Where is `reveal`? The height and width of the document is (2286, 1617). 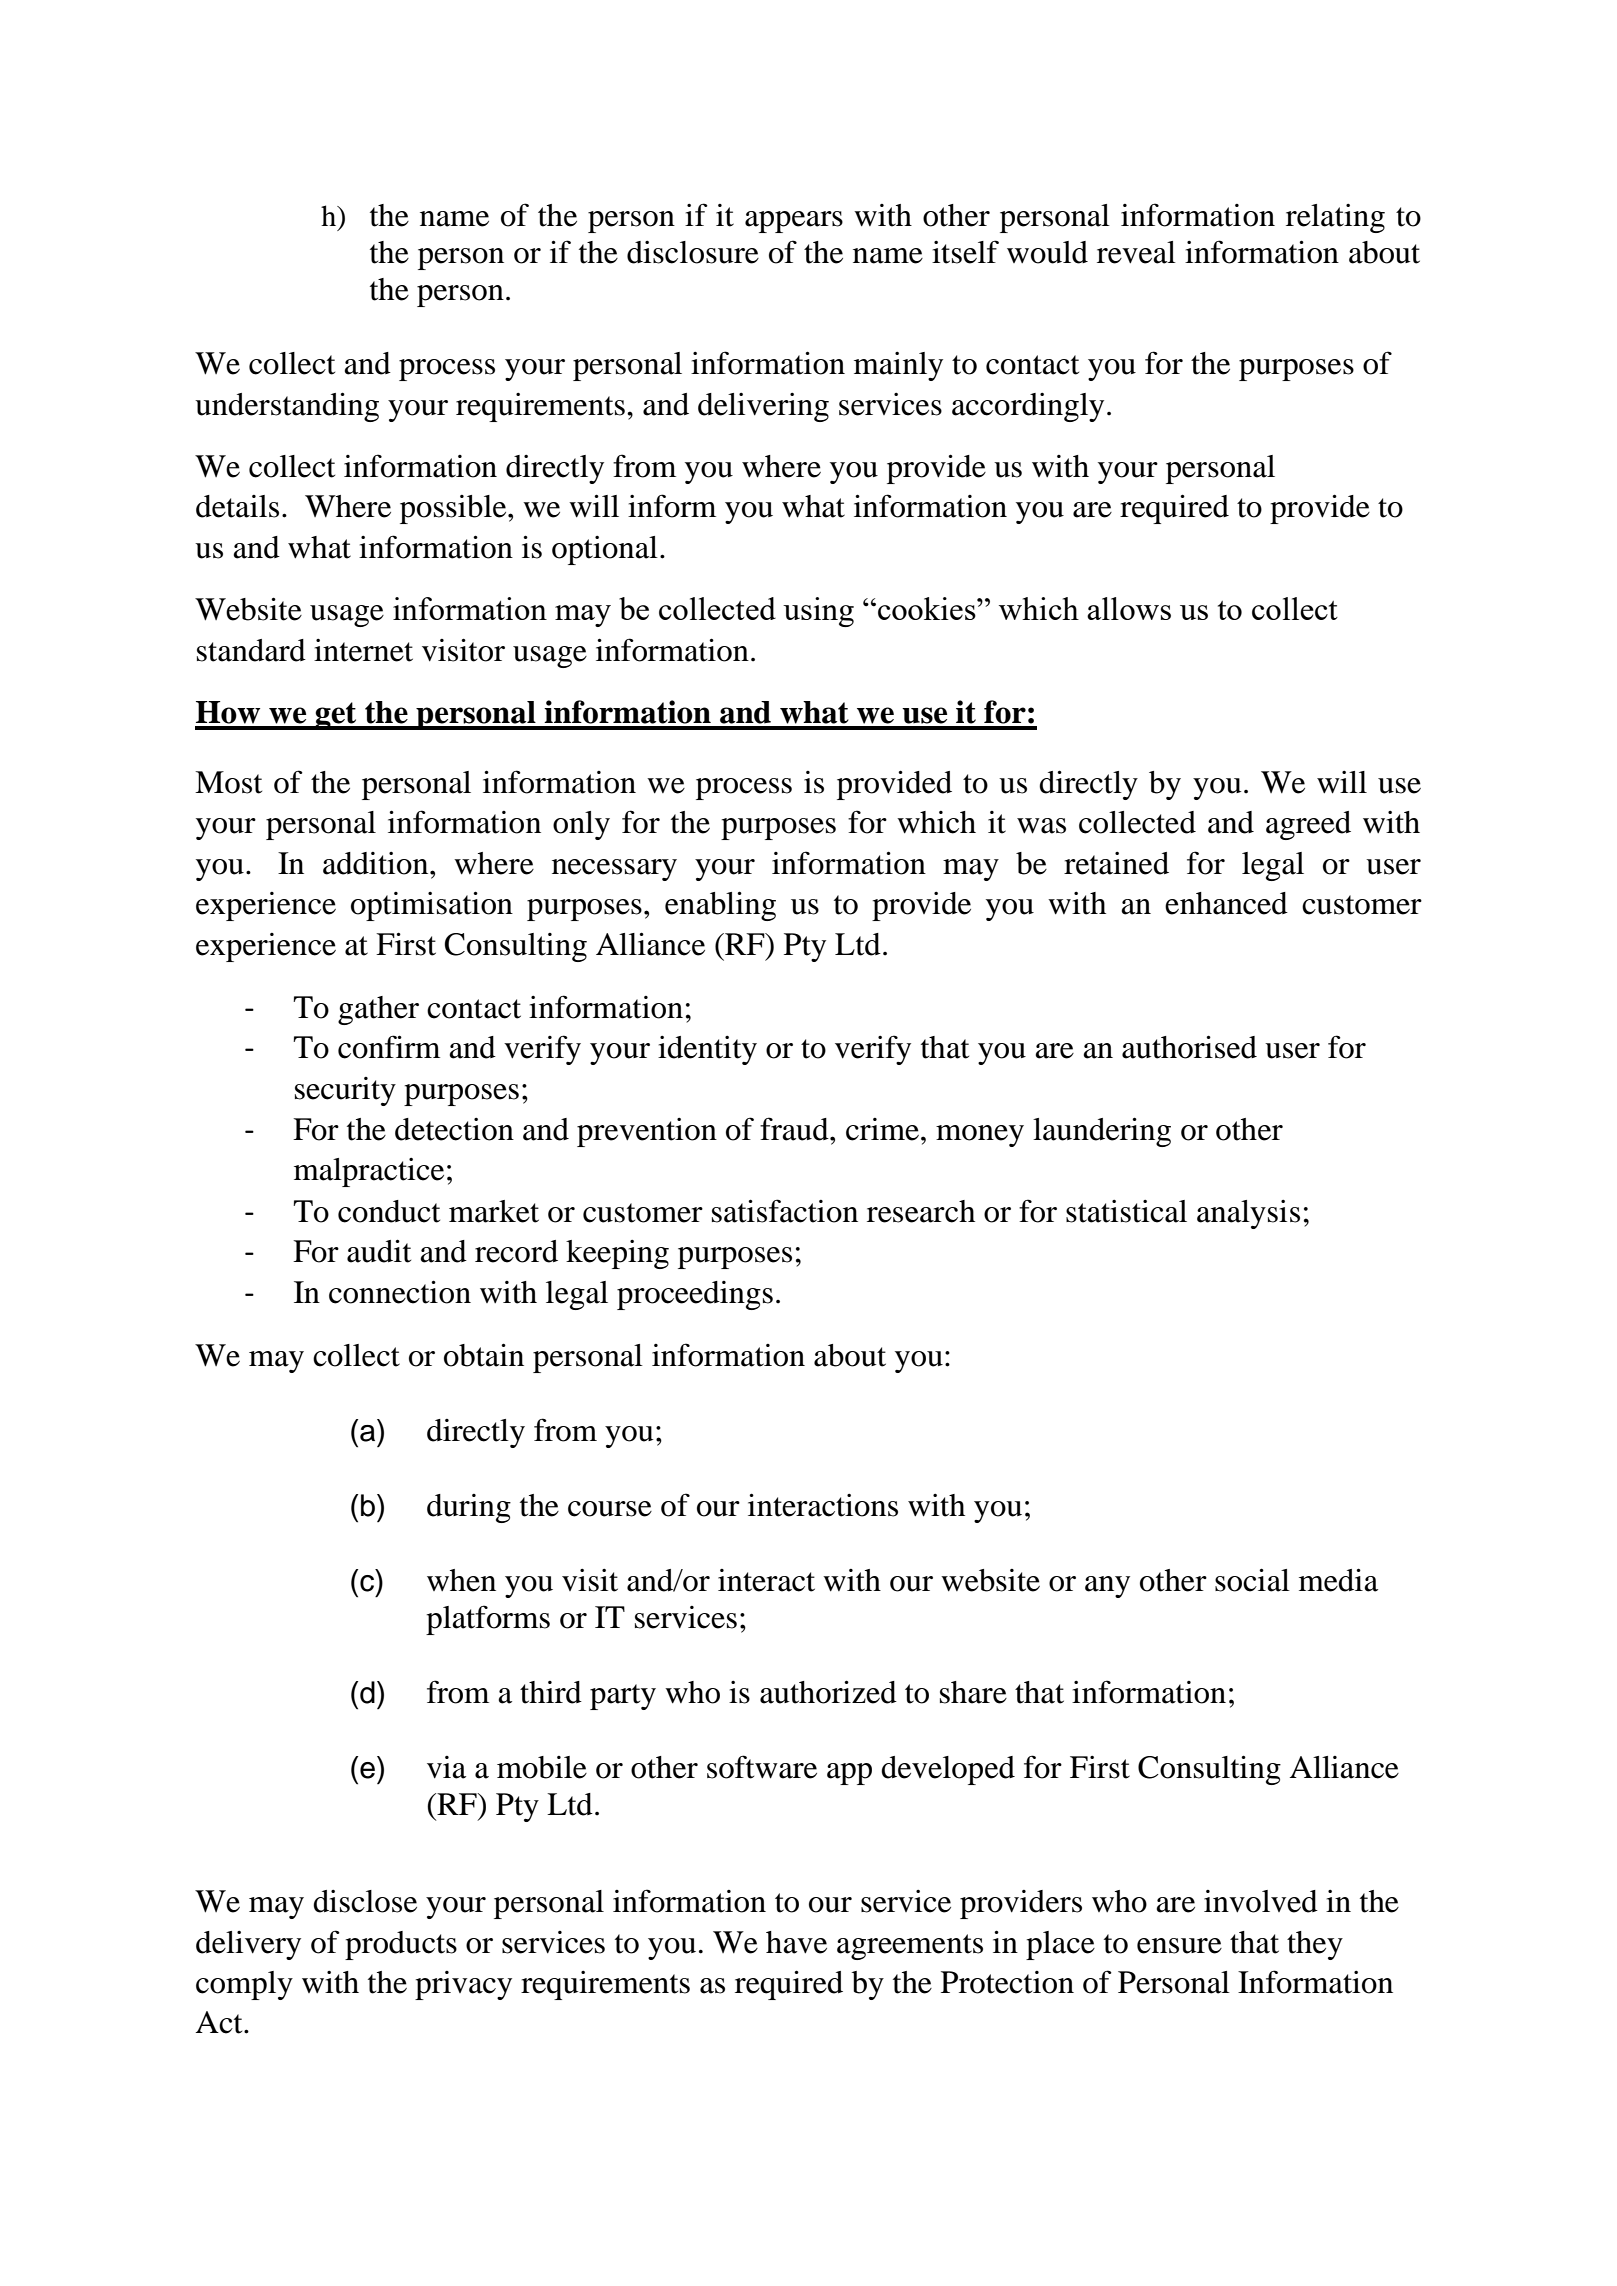 reveal is located at coordinates (1136, 252).
